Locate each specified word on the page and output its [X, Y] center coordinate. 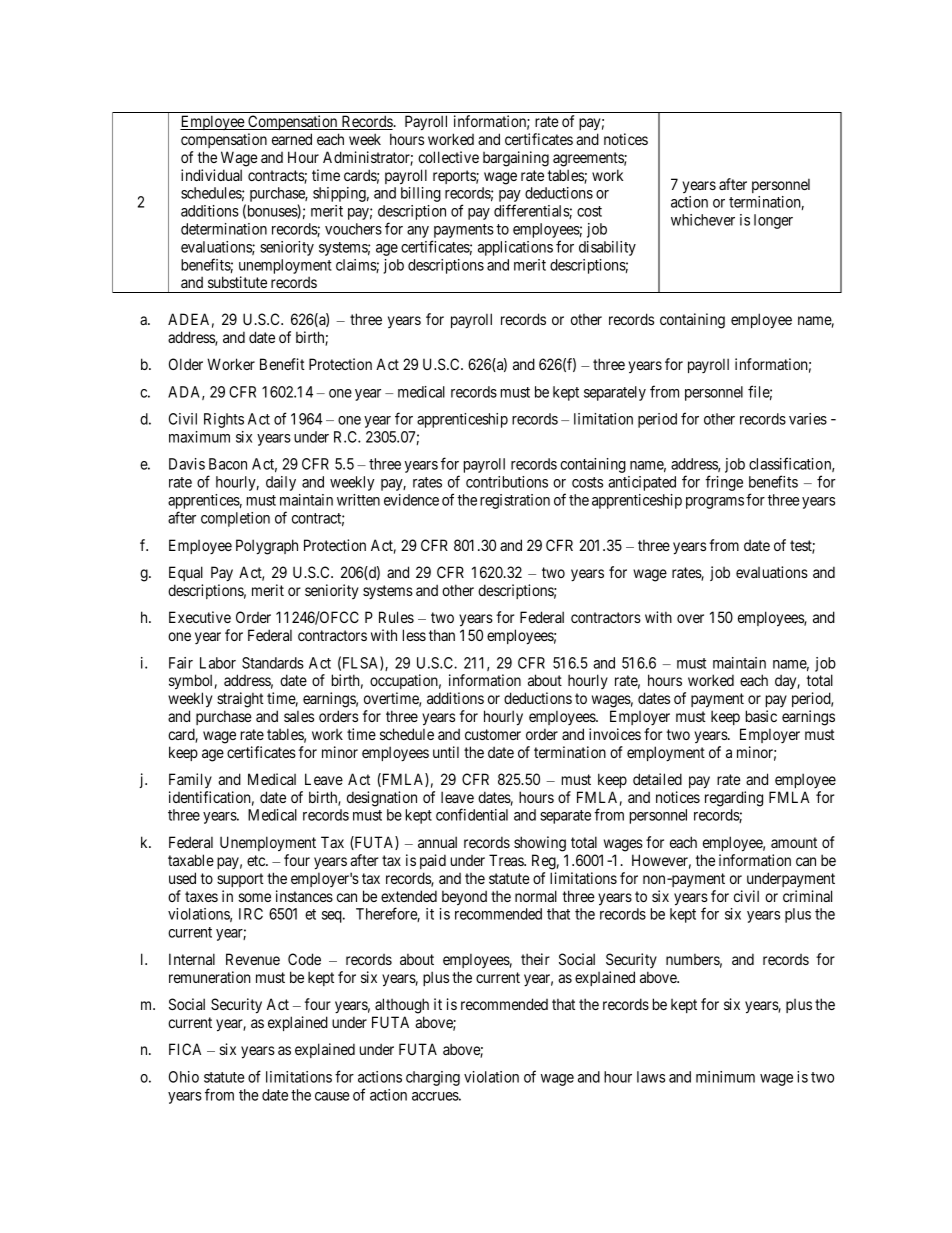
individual [211, 175]
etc [257, 860]
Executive [200, 617]
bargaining [516, 159]
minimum [725, 1077]
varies [808, 419]
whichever [703, 220]
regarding [734, 799]
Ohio [184, 1077]
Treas [507, 860]
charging [433, 1078]
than [442, 635]
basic [761, 716]
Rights [224, 420]
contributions [507, 482]
